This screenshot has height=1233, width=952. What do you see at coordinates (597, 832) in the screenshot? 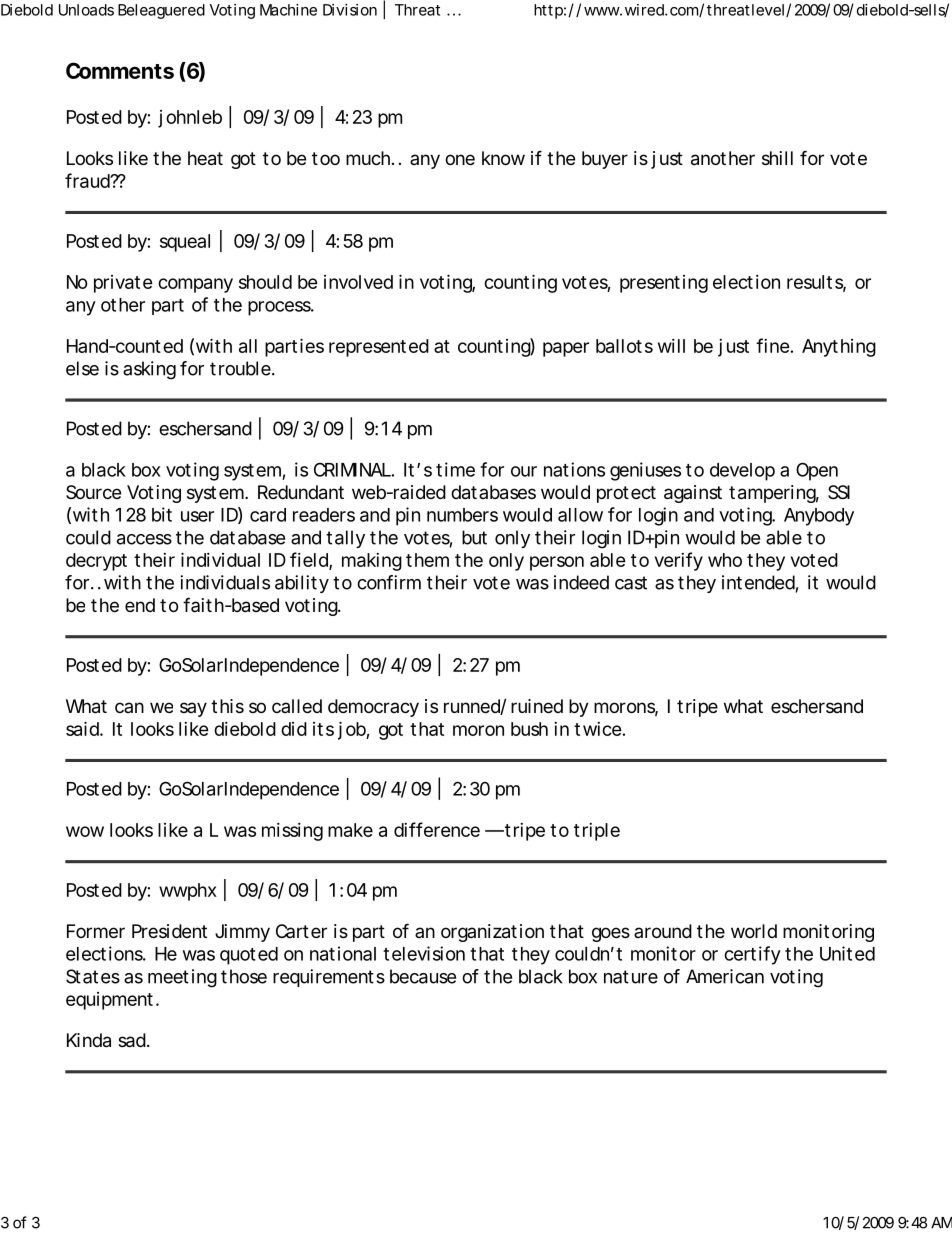
I see `triple` at bounding box center [597, 832].
